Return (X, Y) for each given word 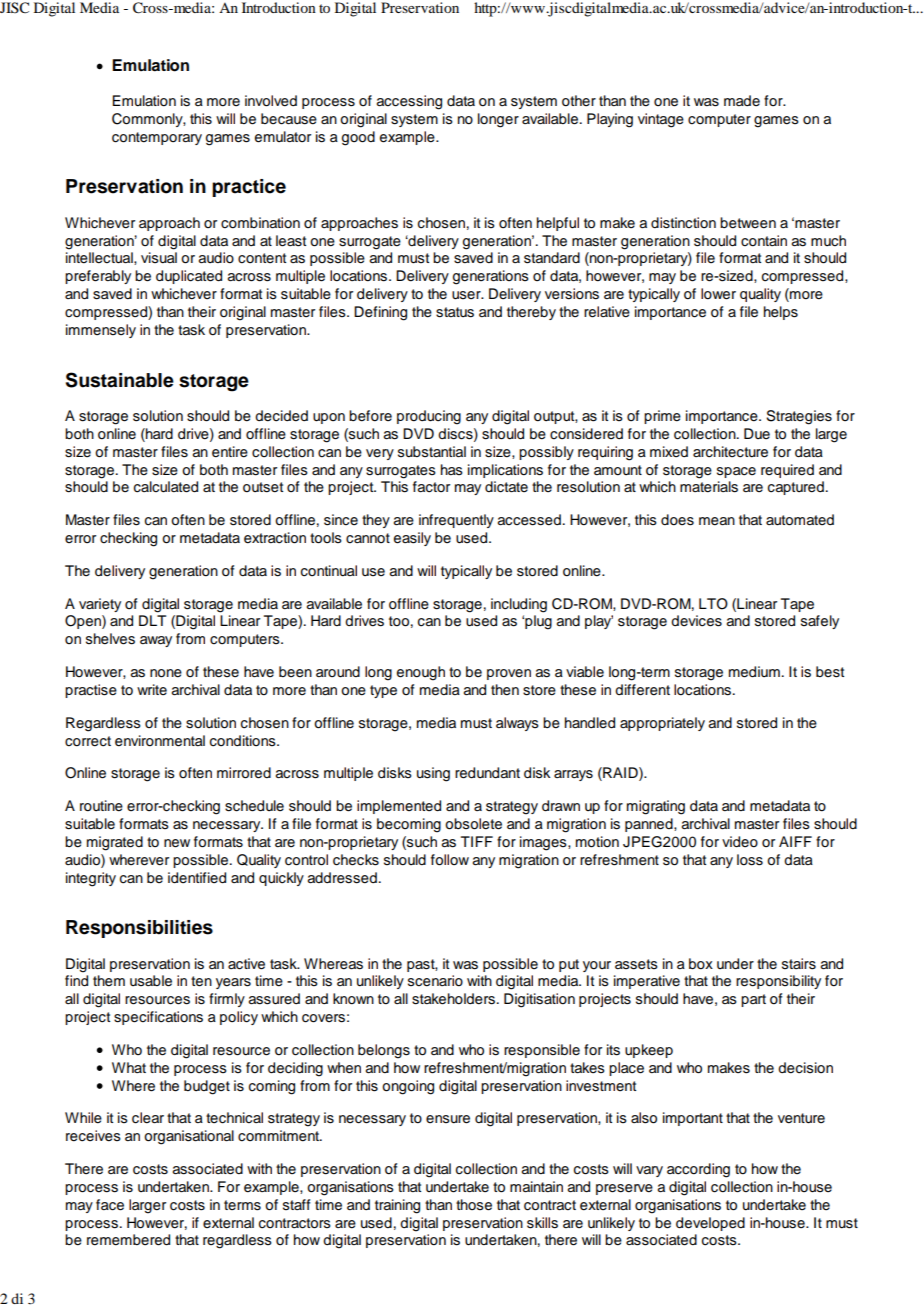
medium (754, 672)
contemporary (157, 138)
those (474, 1205)
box (701, 964)
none (166, 673)
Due (757, 433)
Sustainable (120, 380)
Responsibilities (139, 929)
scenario (435, 981)
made (742, 100)
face (110, 1205)
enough (421, 673)
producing (429, 417)
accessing (409, 102)
